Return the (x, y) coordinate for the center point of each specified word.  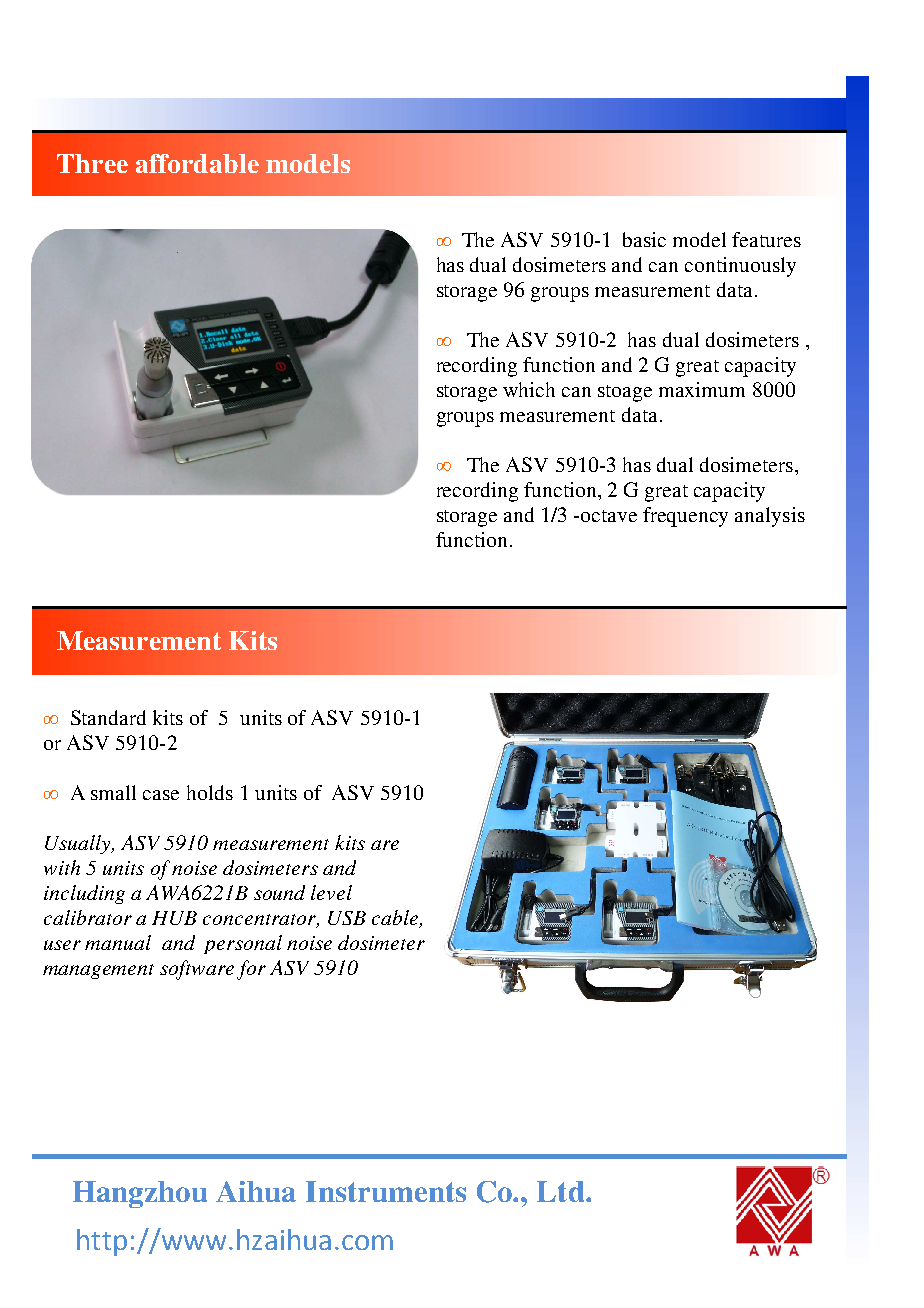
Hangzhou (140, 1194)
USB (347, 918)
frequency (685, 517)
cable (396, 918)
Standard (108, 717)
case (161, 795)
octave (609, 516)
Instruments (386, 1191)
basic (644, 239)
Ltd (562, 1191)
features (766, 239)
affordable (197, 163)
